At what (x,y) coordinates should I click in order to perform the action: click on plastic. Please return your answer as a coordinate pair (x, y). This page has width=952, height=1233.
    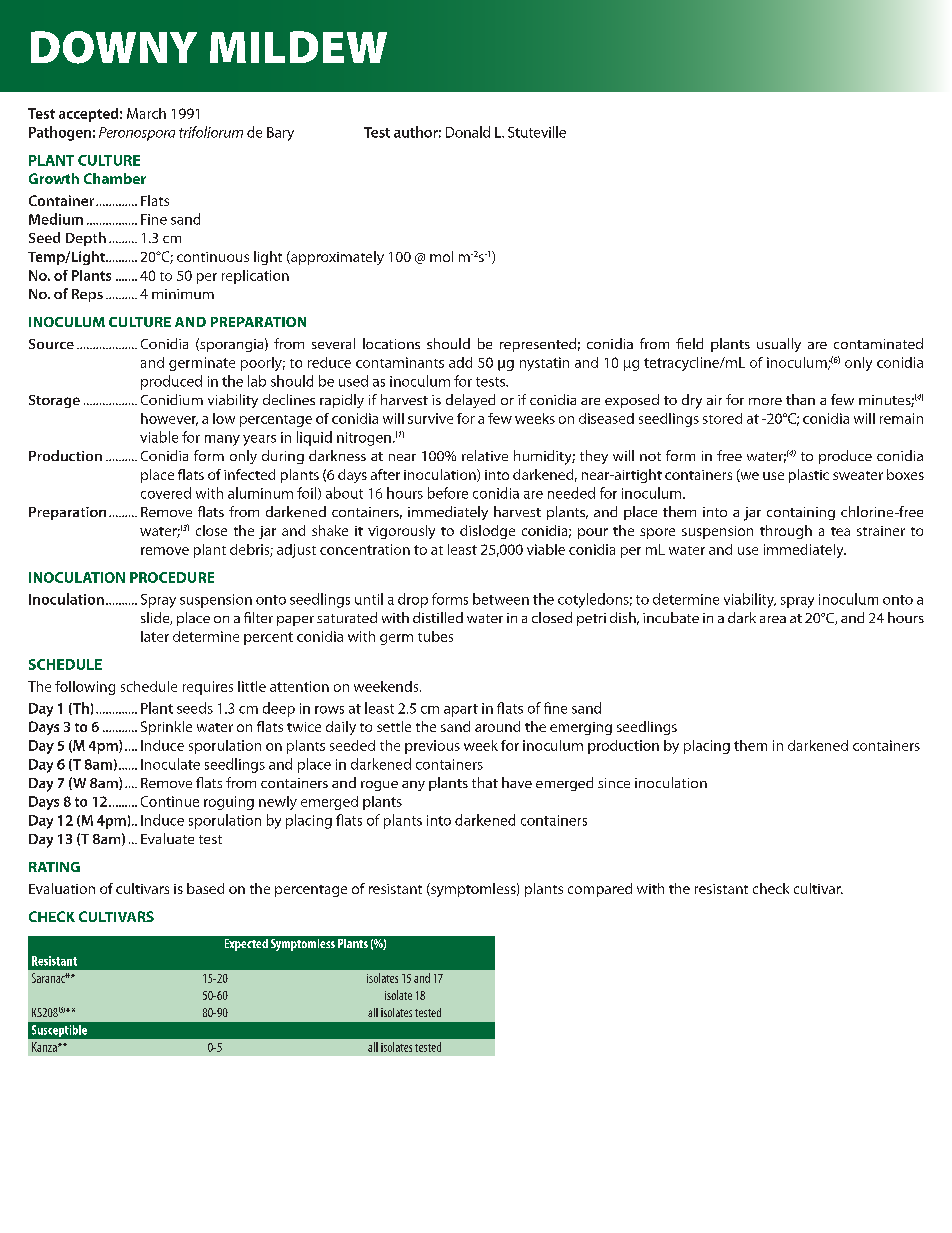
    Looking at the image, I should click on (809, 476).
